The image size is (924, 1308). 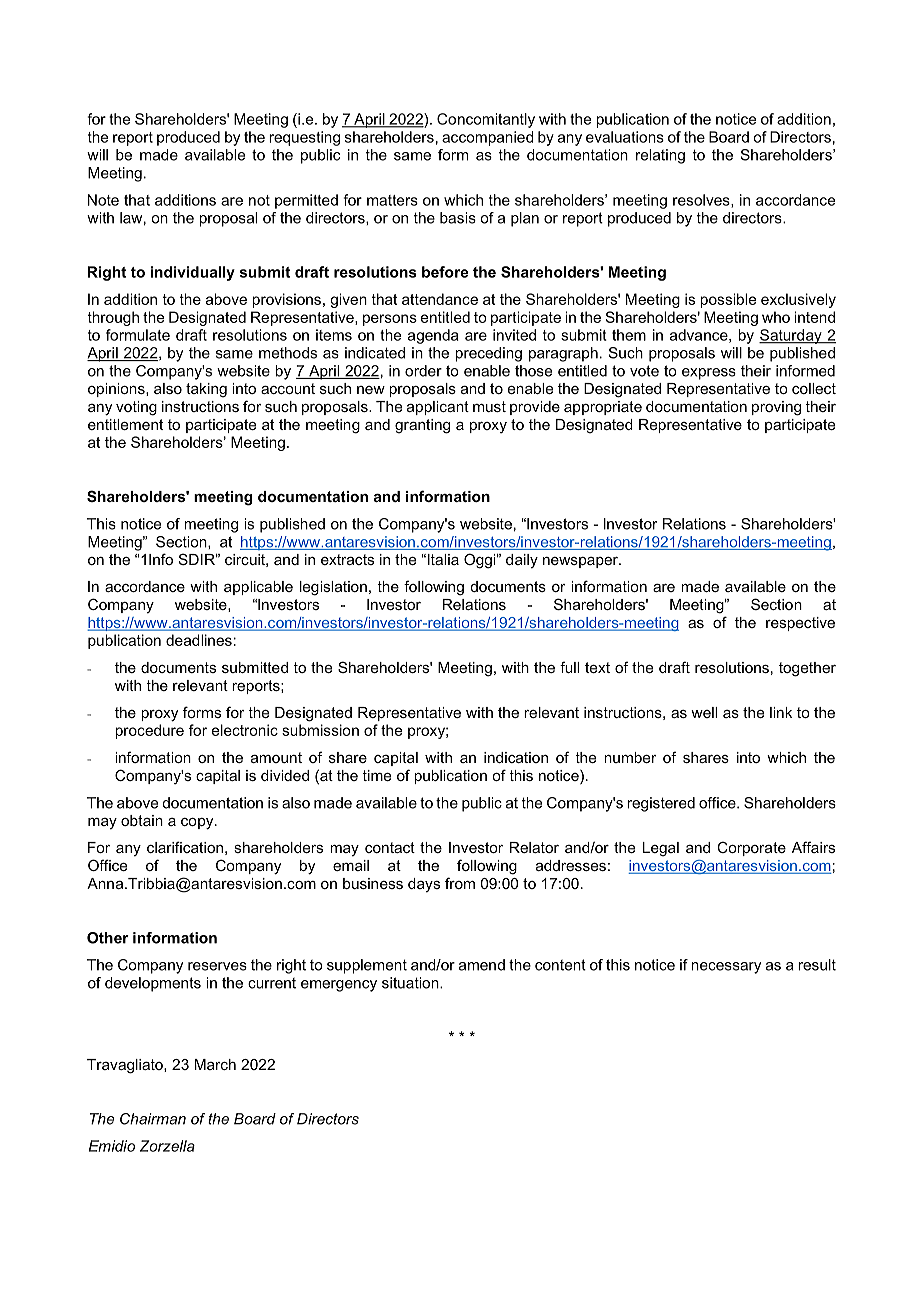 I want to click on situation, so click(x=411, y=983).
